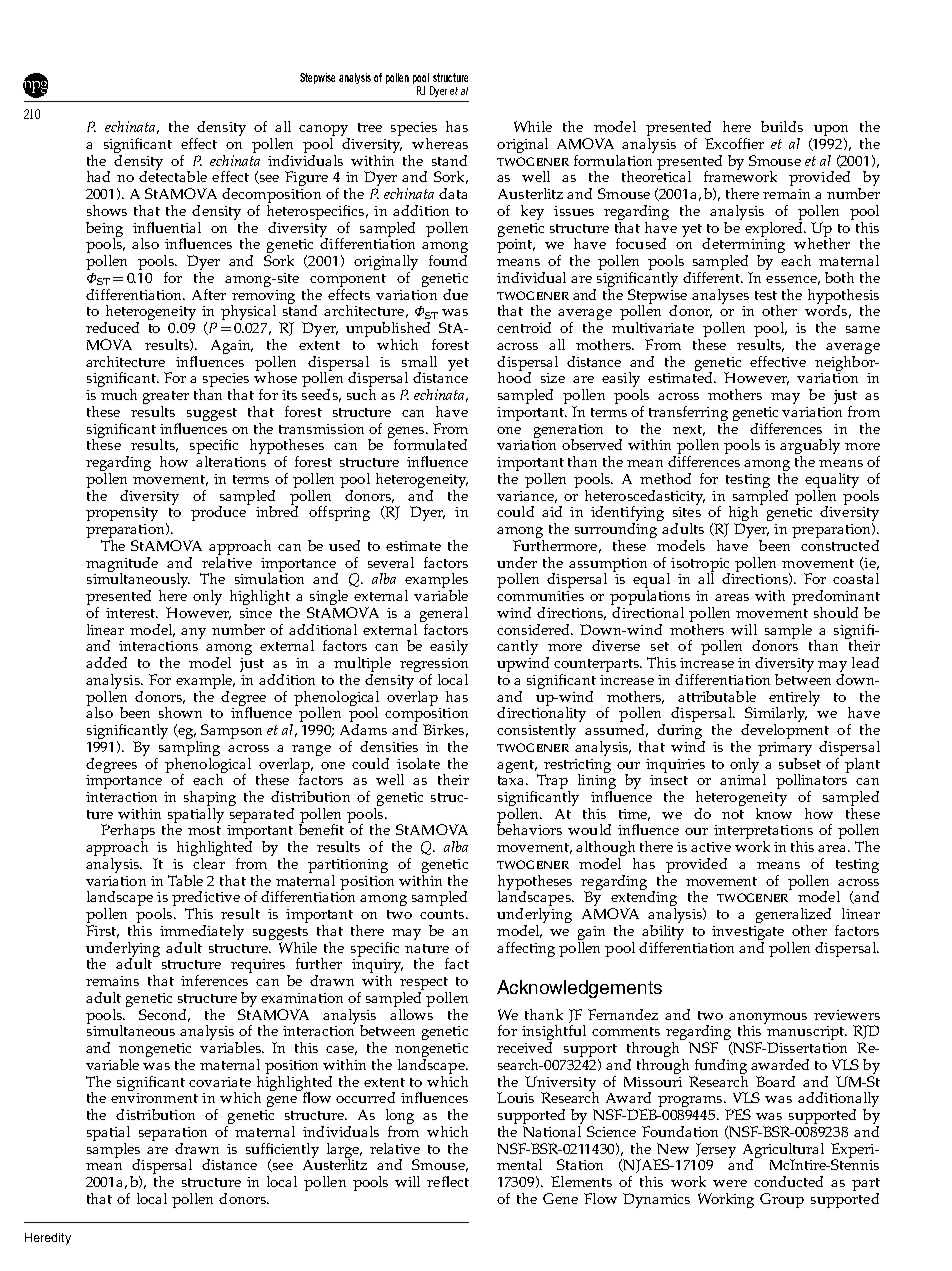 The width and height of the page is (952, 1271). What do you see at coordinates (810, 448) in the page?
I see `arguably` at bounding box center [810, 448].
